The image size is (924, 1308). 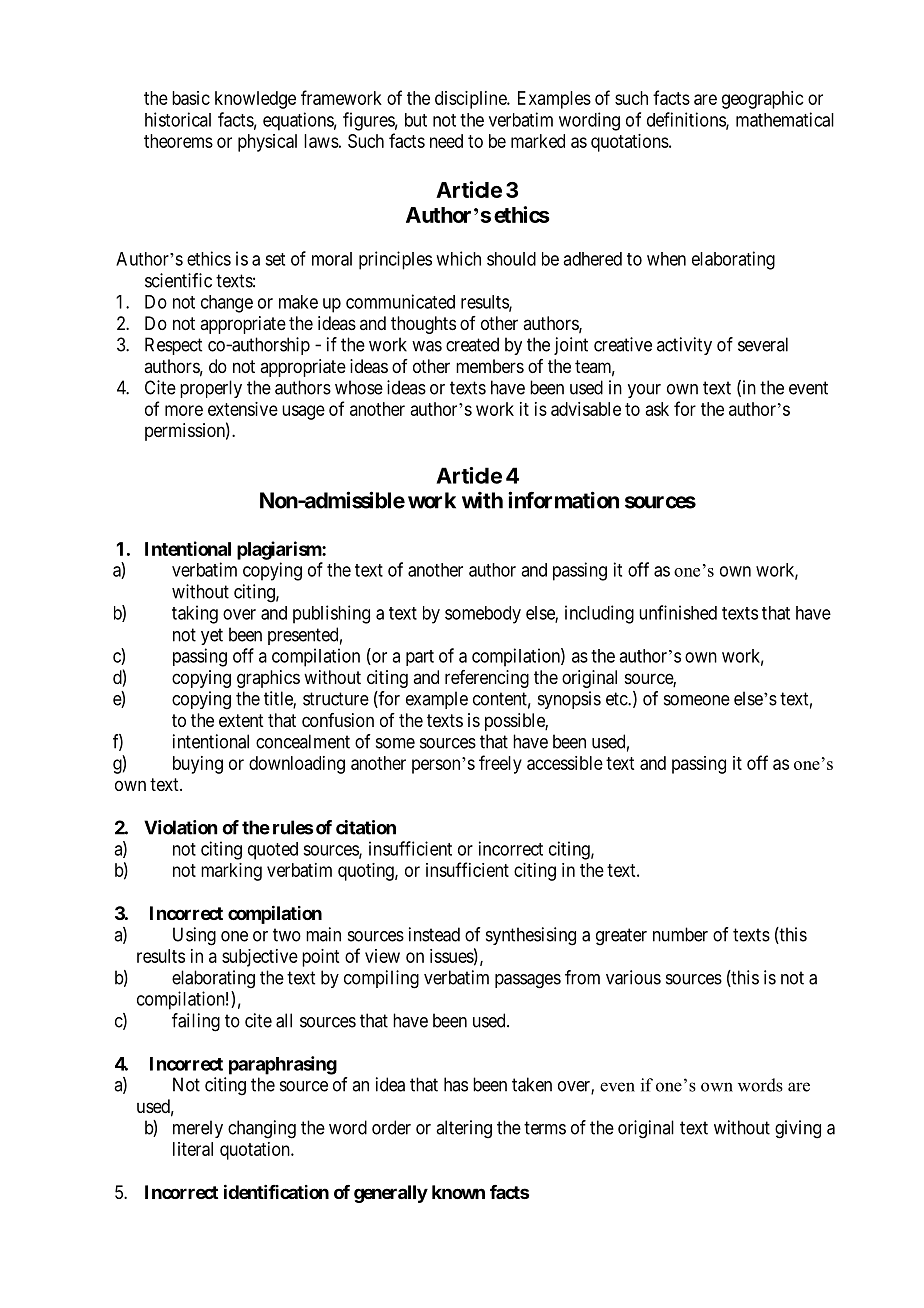 I want to click on members, so click(x=490, y=366).
